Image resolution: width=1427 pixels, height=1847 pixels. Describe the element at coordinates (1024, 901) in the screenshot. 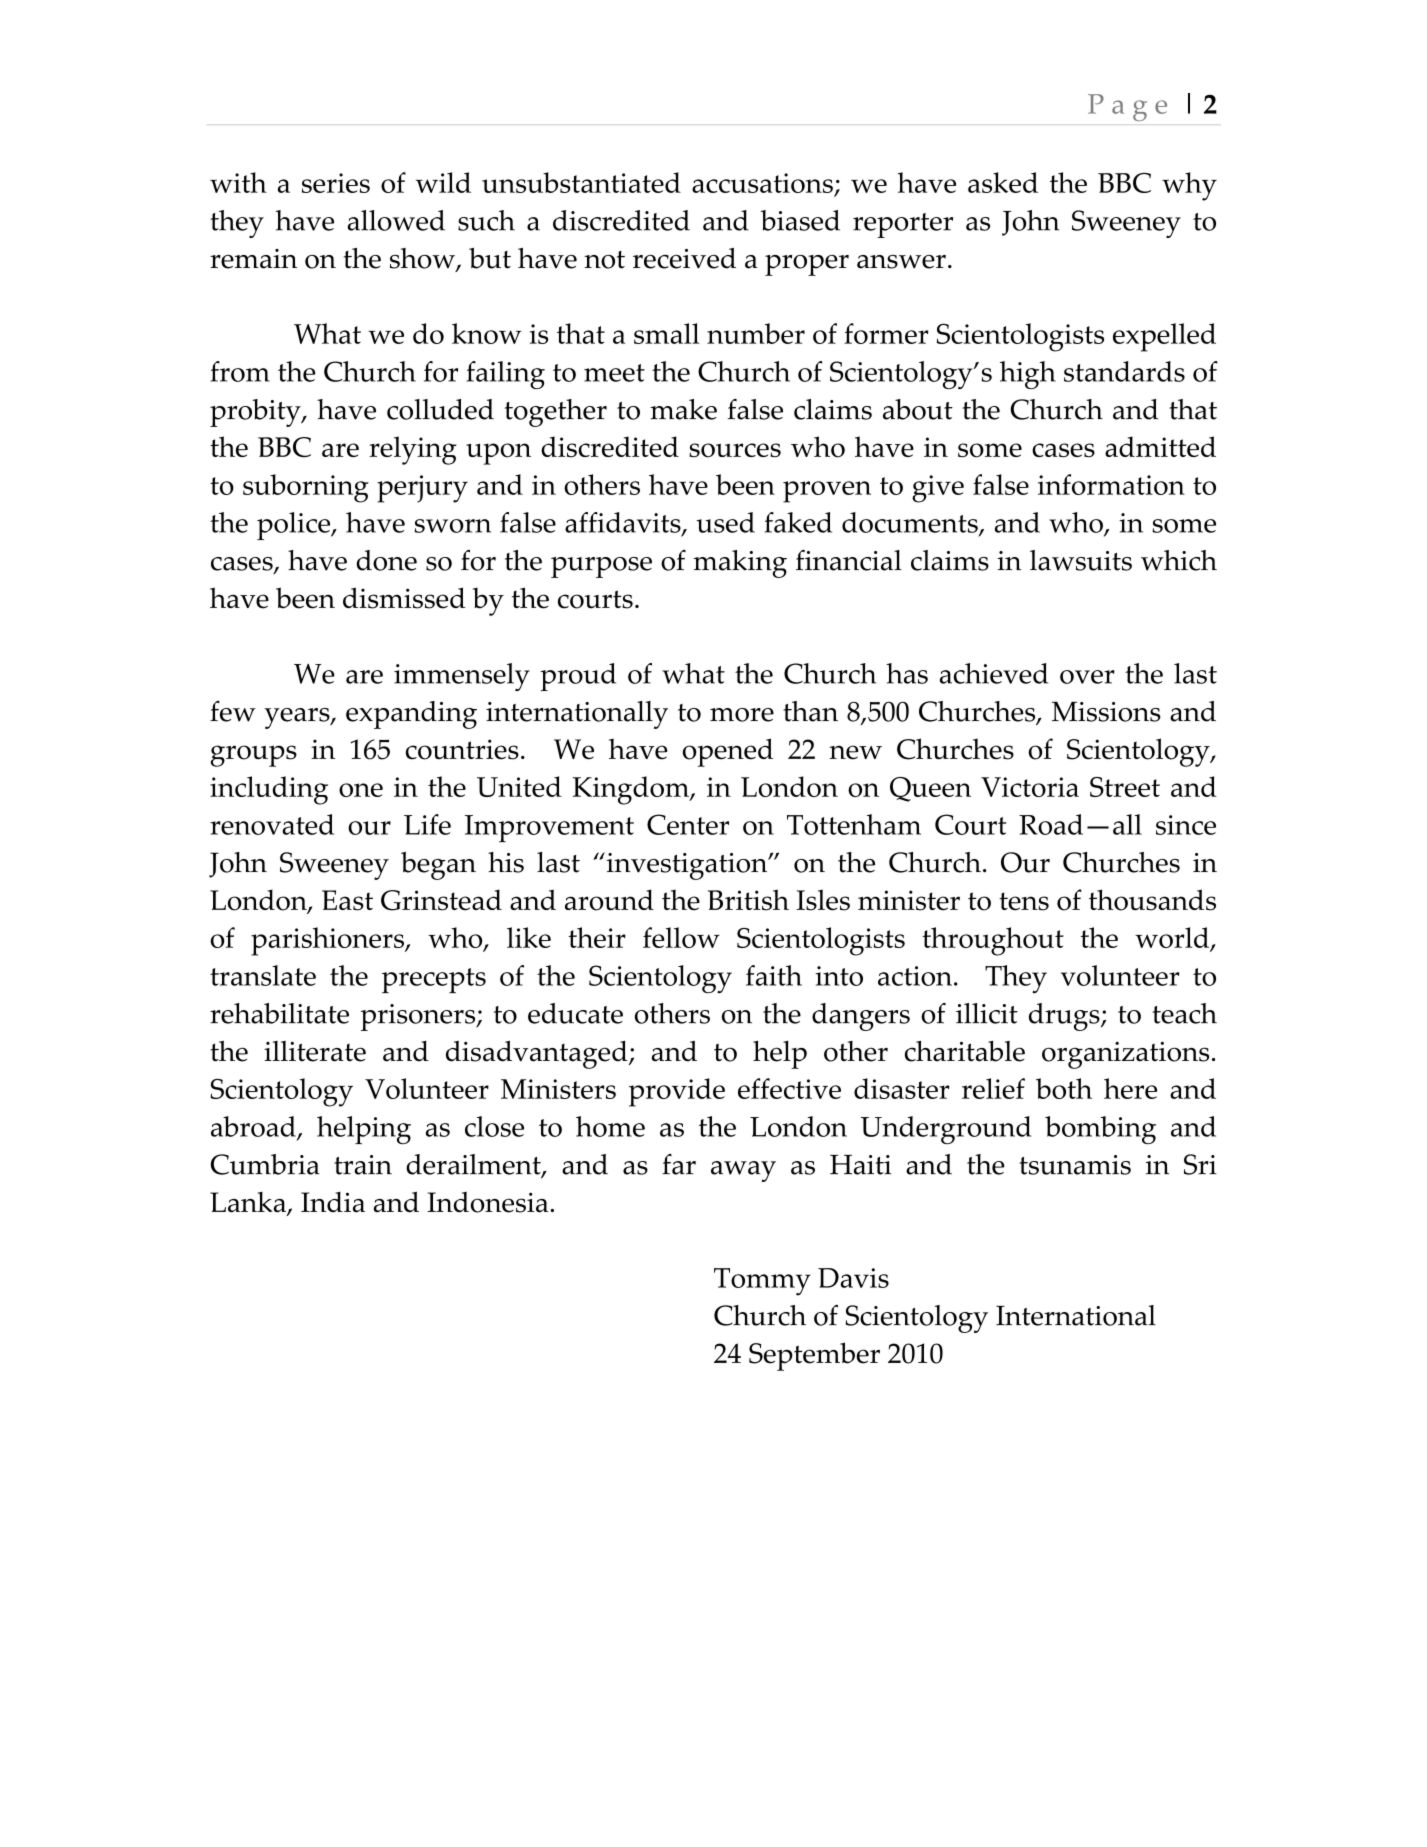

I see `tens` at that location.
